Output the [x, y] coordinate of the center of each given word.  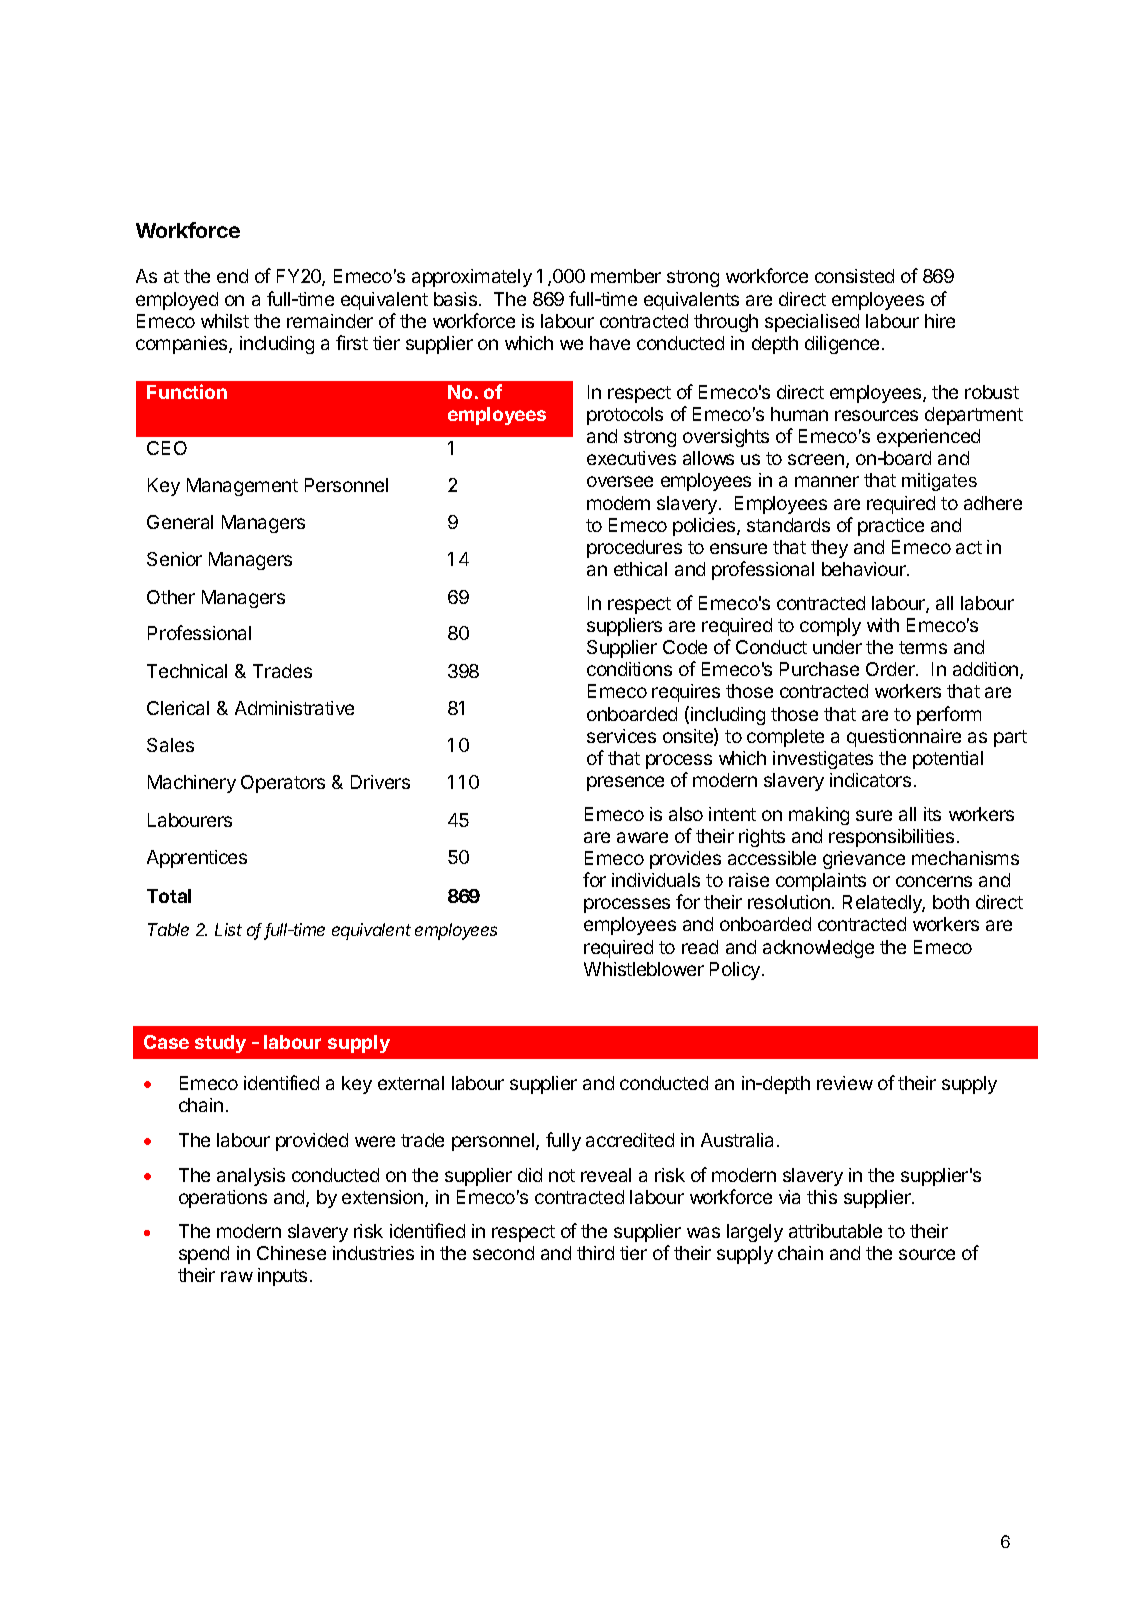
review [845, 1083]
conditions [629, 669]
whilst [225, 321]
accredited [630, 1140]
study [220, 1044]
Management [242, 487]
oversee [620, 481]
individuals [656, 880]
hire [940, 321]
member [626, 276]
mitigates [939, 482]
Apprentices [197, 859]
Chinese [291, 1253]
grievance [864, 860]
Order [891, 669]
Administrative [294, 708]
